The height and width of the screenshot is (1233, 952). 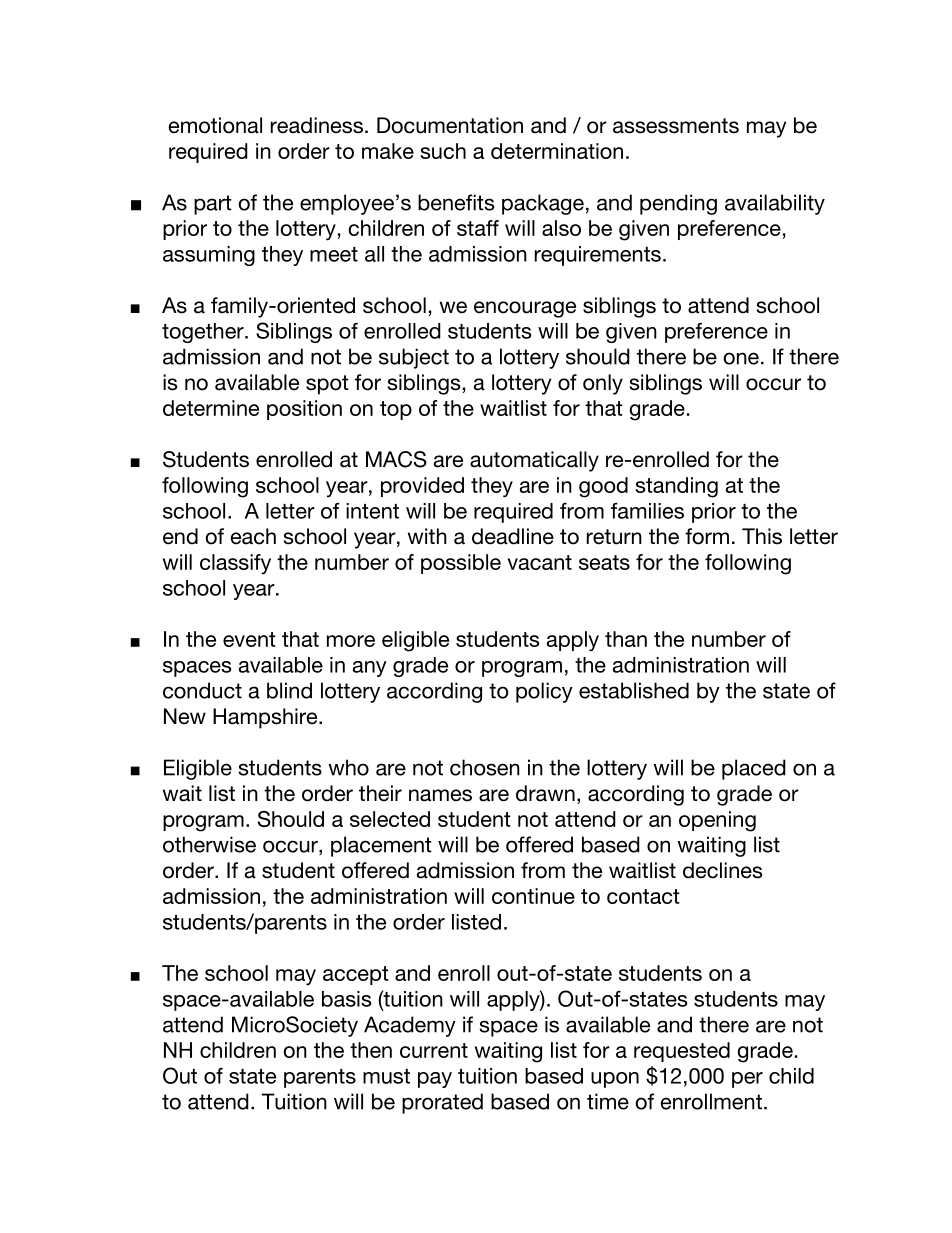 I want to click on such, so click(x=443, y=151).
